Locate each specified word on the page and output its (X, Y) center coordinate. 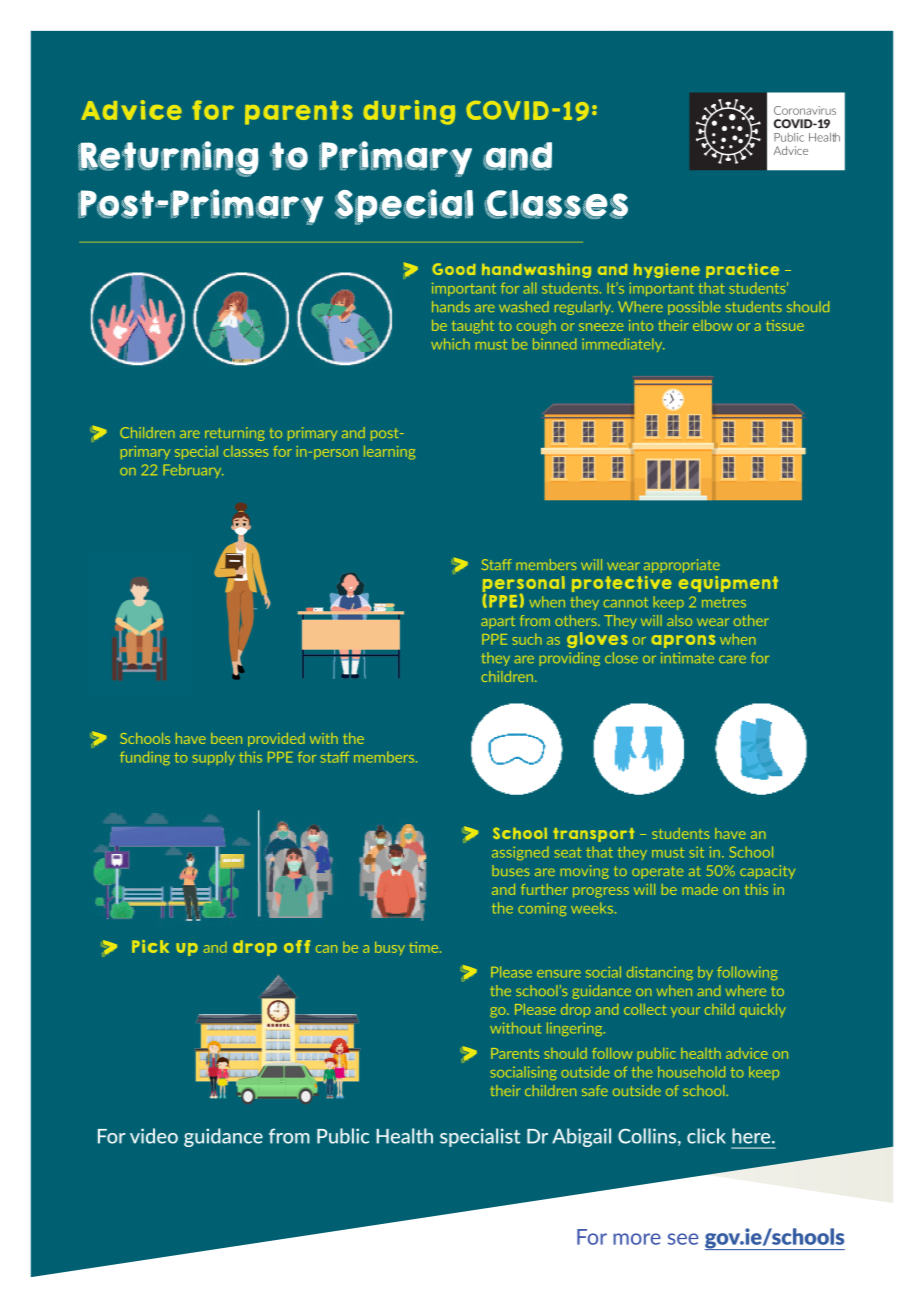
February (193, 471)
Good (453, 269)
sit (696, 852)
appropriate (682, 566)
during (409, 112)
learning (389, 452)
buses (511, 870)
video (154, 1136)
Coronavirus (805, 110)
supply (214, 758)
